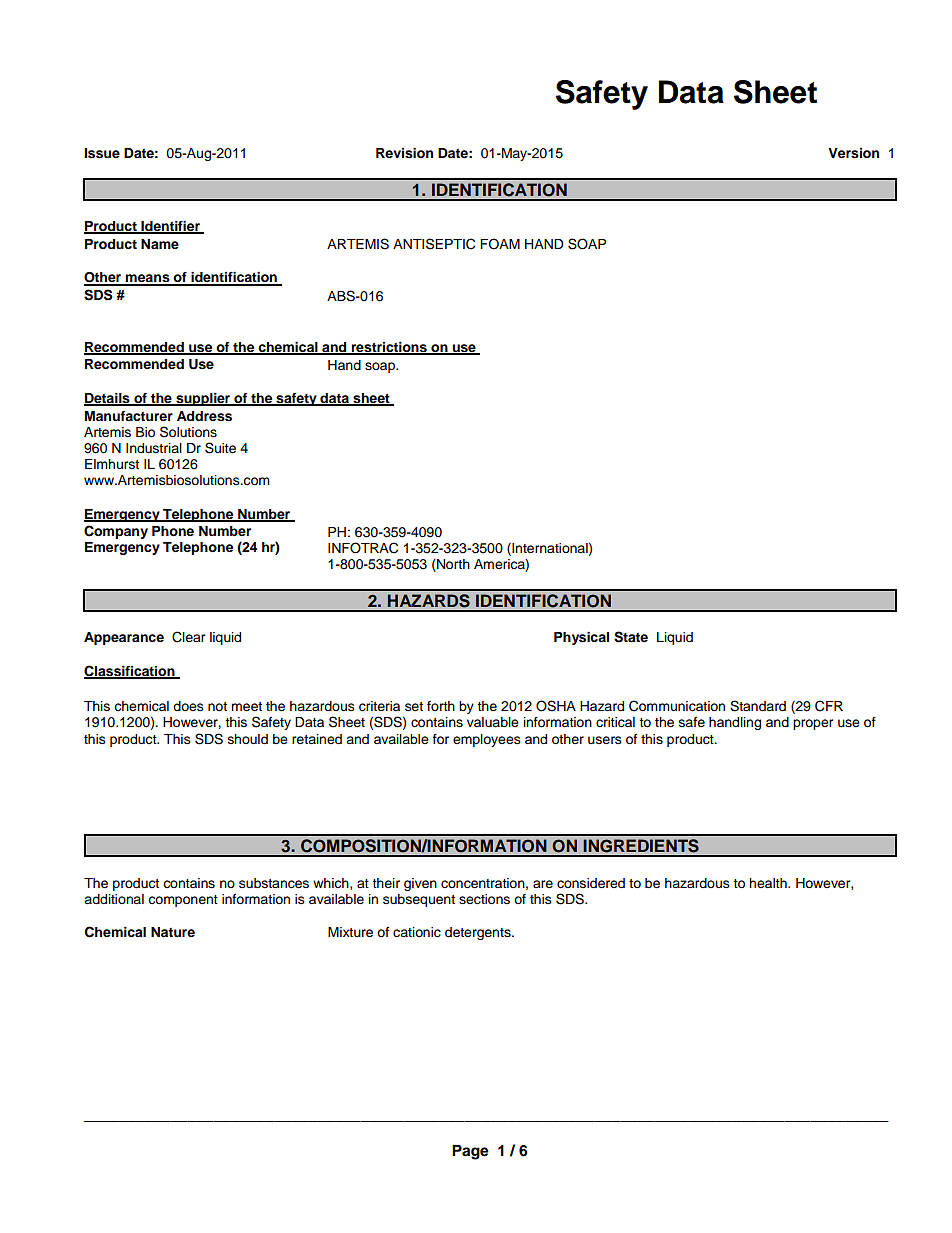 Image resolution: width=952 pixels, height=1233 pixels. What do you see at coordinates (189, 637) in the screenshot?
I see `Clear` at bounding box center [189, 637].
